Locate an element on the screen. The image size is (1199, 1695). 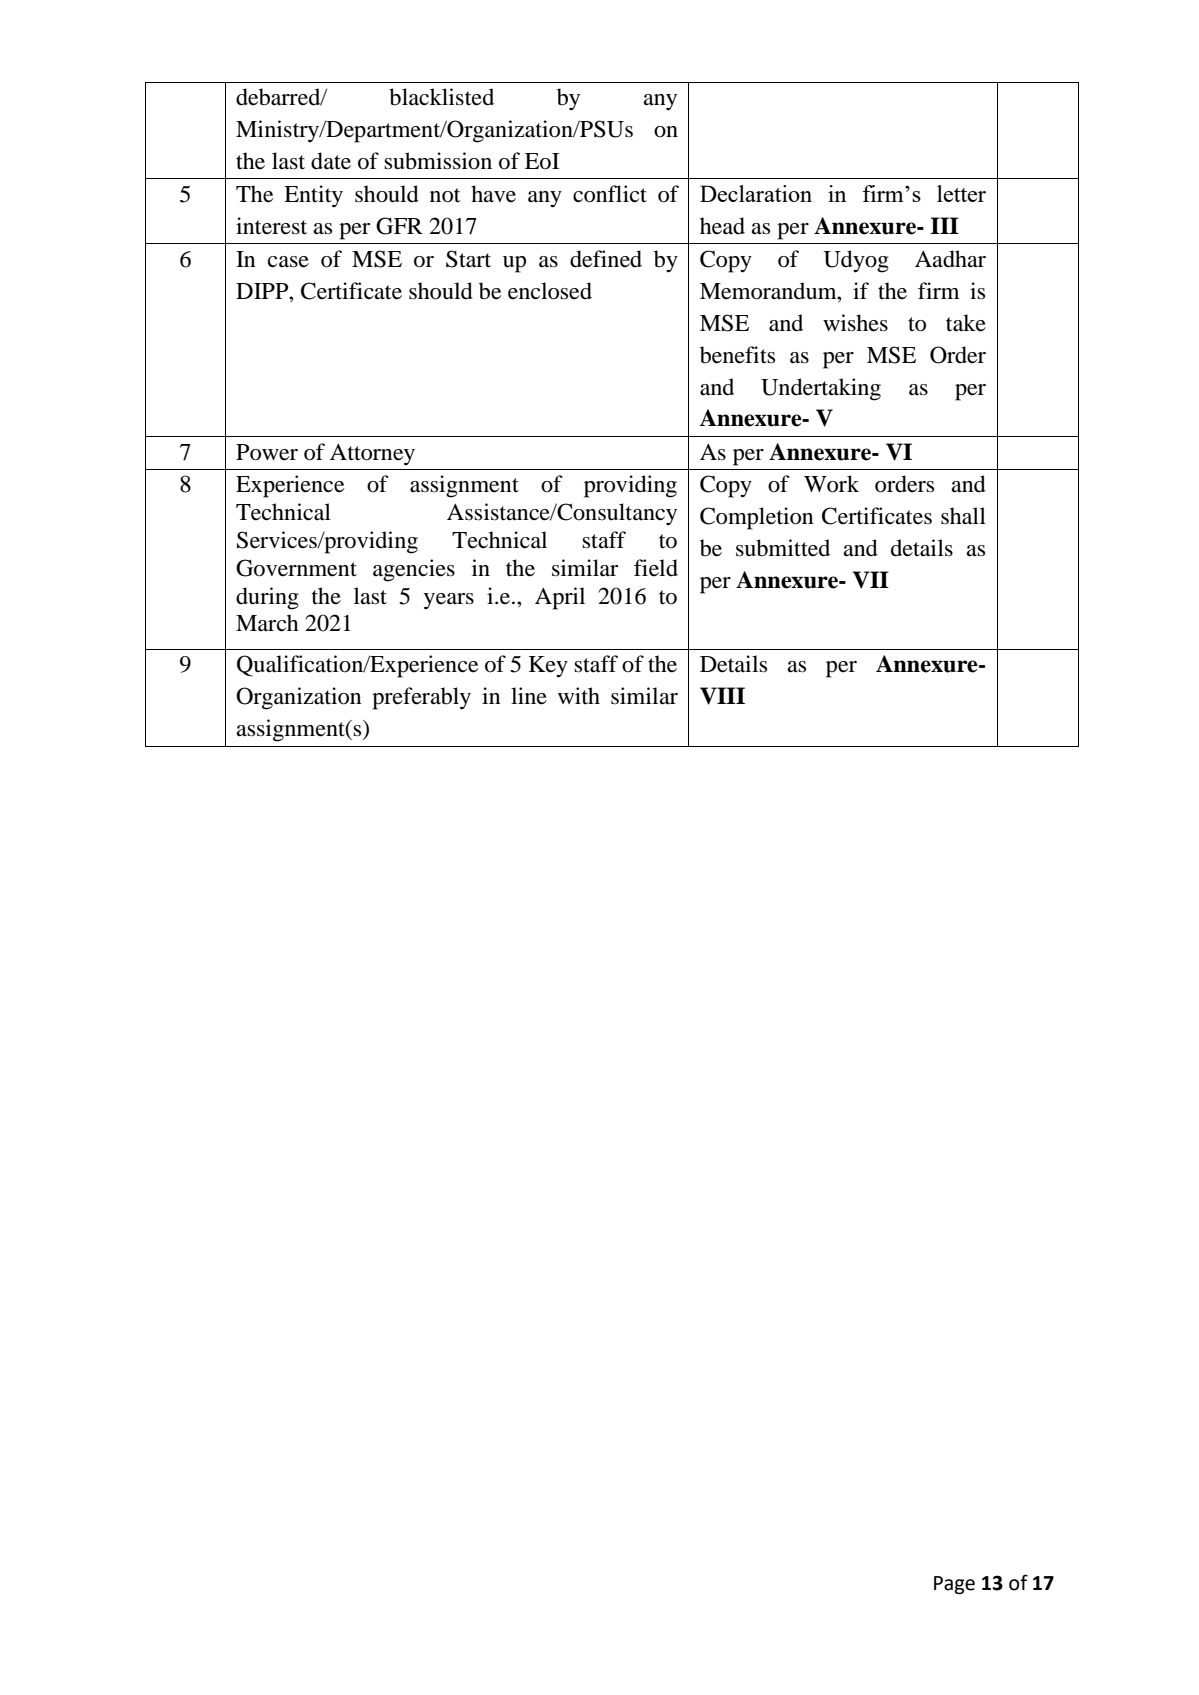
April is located at coordinates (560, 598).
